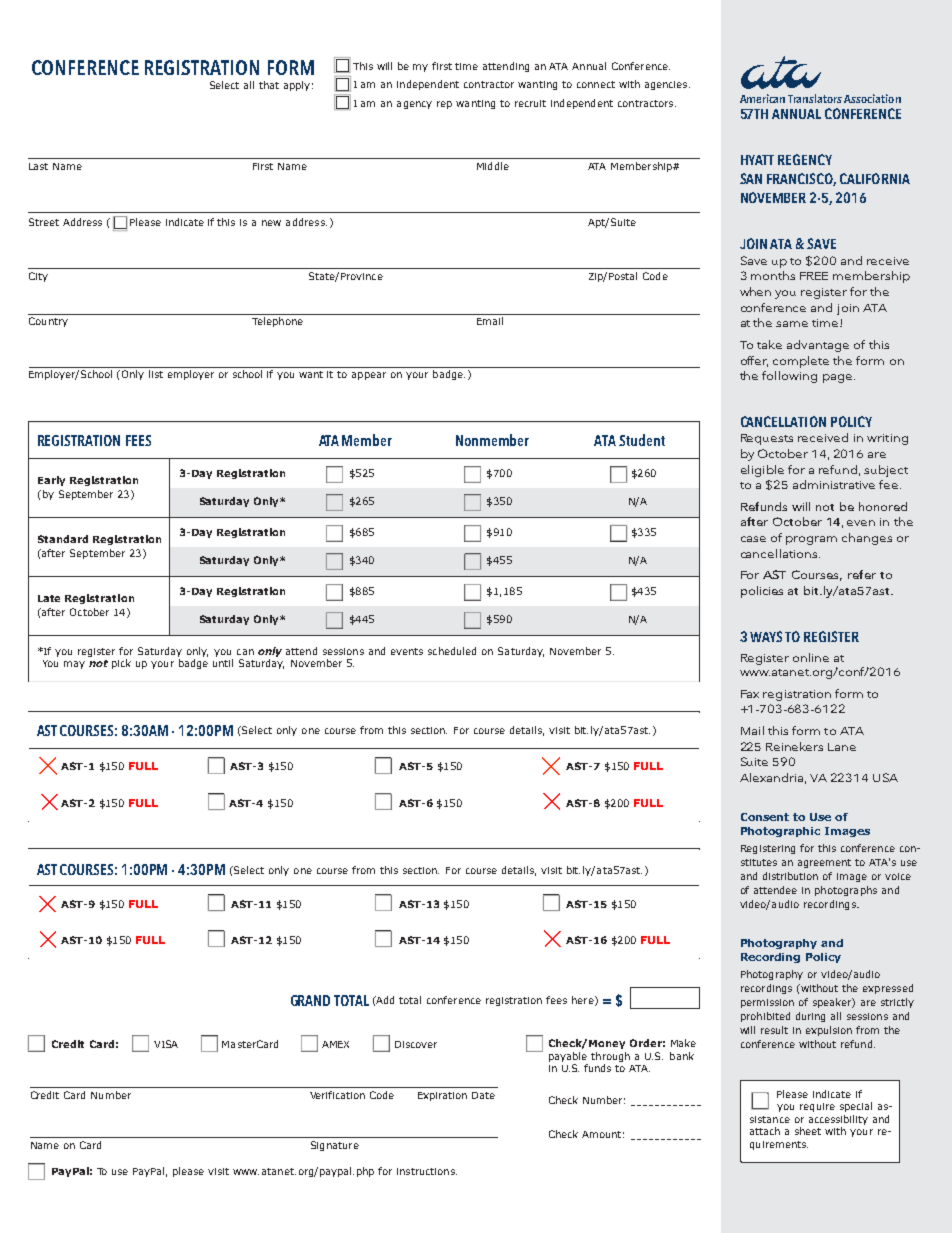 The image size is (952, 1233). Describe the element at coordinates (369, 376) in the screenshot. I see `appear` at that location.
